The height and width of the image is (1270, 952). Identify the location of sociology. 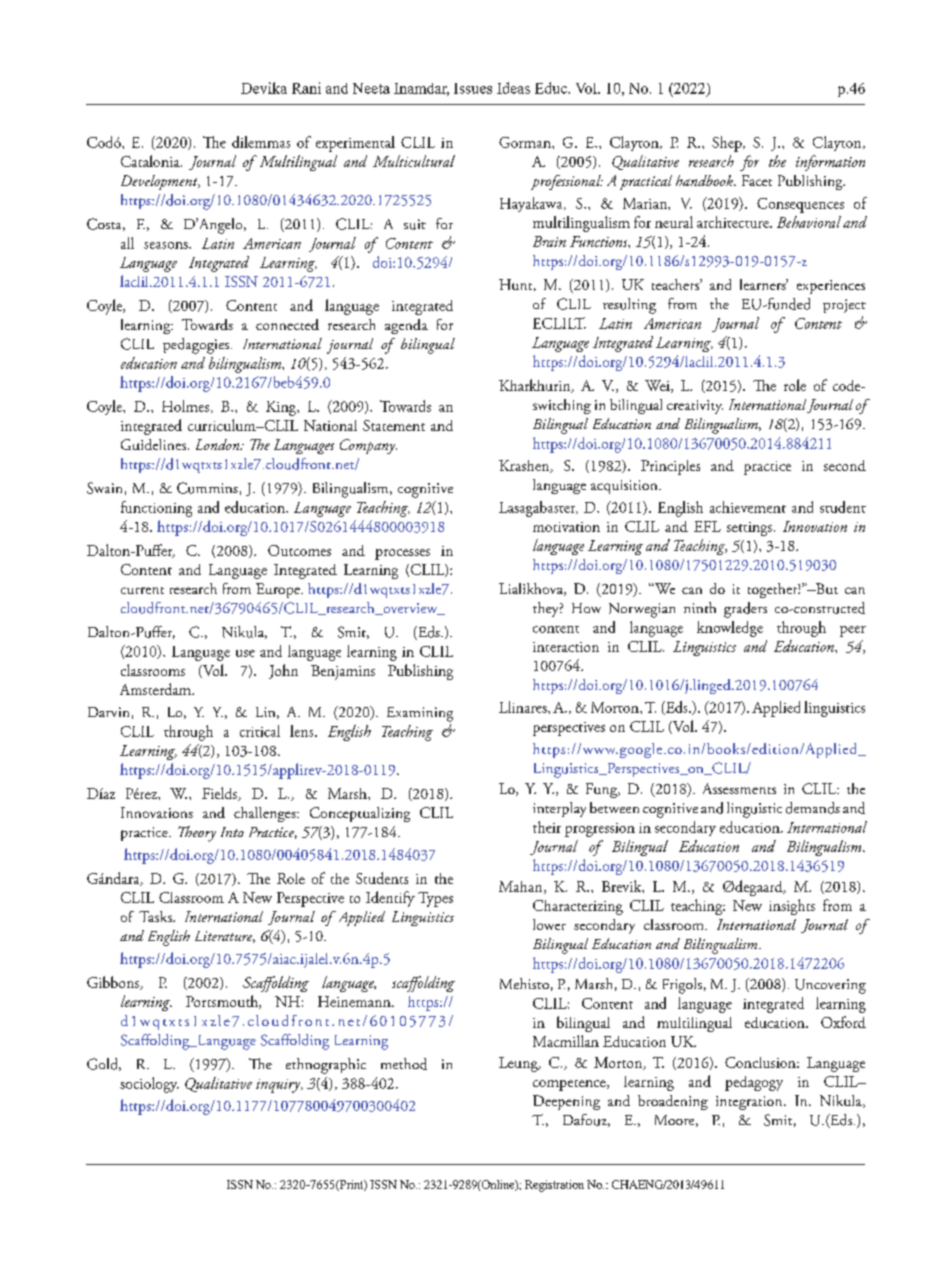
(149, 1085).
